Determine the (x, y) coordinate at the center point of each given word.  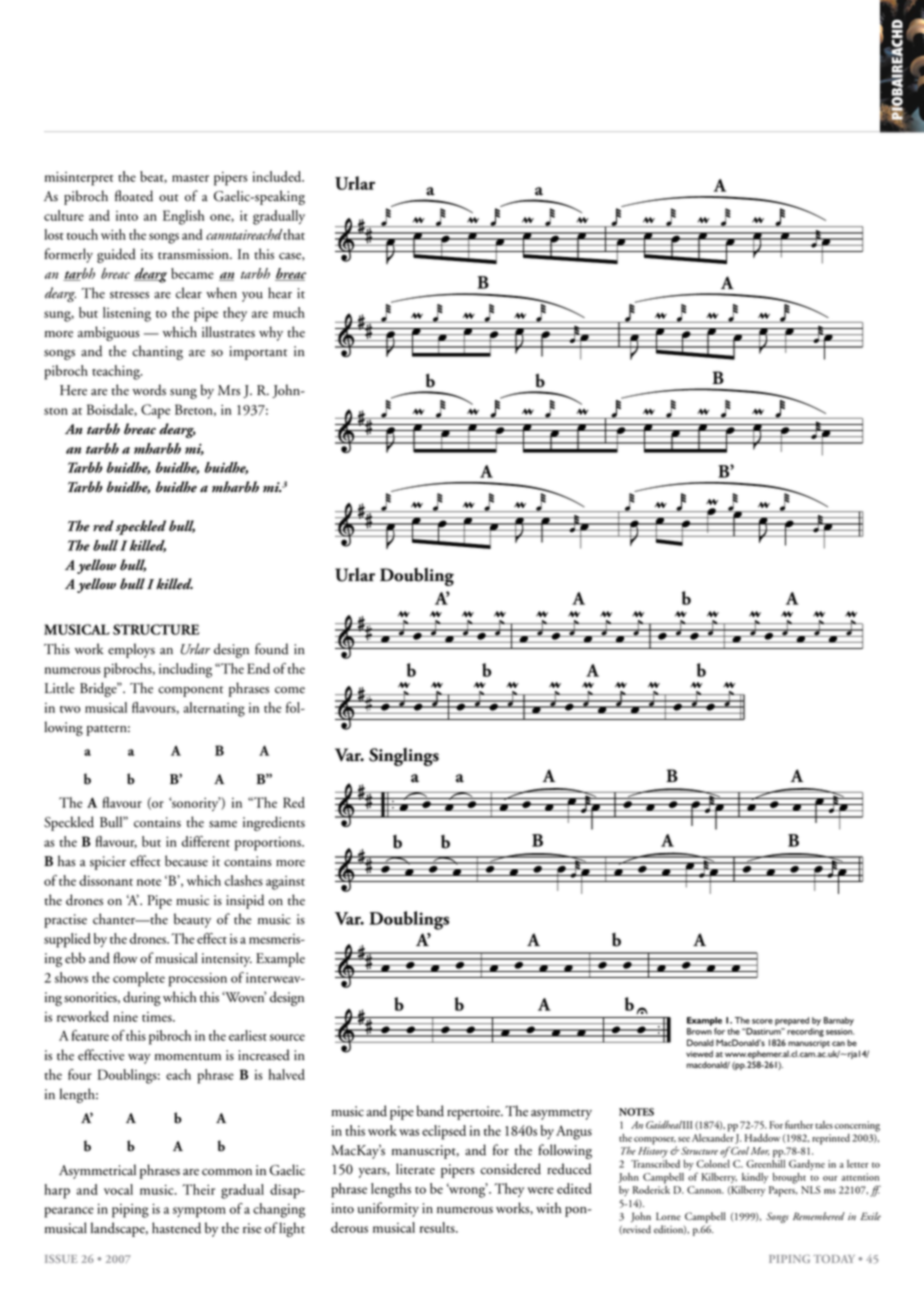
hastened (176, 1228)
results (438, 1227)
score (762, 1021)
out (169, 198)
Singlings (404, 757)
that (294, 234)
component (190, 691)
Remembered (819, 1216)
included (278, 176)
